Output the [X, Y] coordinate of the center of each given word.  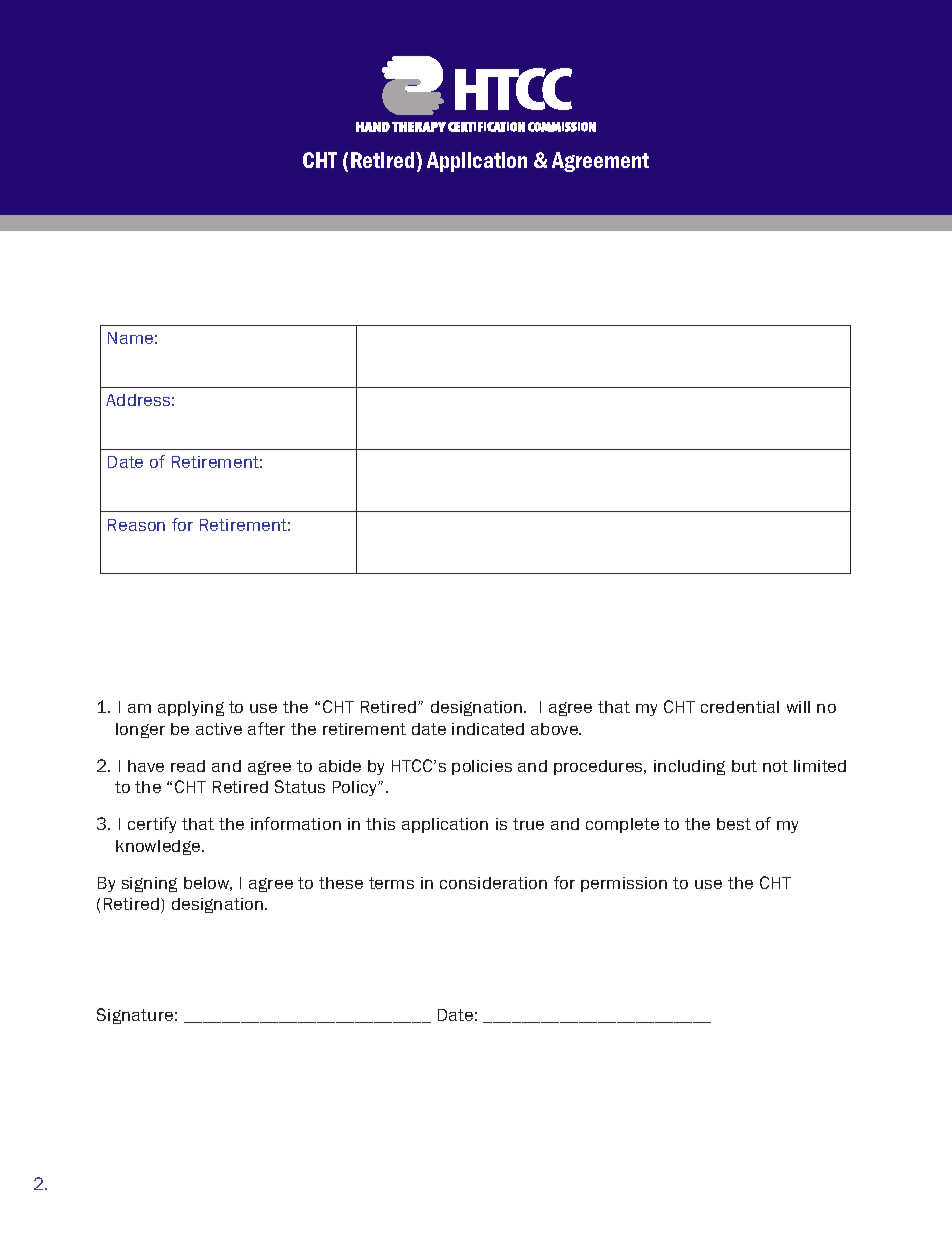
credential [740, 707]
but [744, 766]
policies [482, 767]
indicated [488, 729]
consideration [493, 883]
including [689, 767]
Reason [136, 525]
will [798, 707]
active [219, 729]
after [266, 728]
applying [191, 708]
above [556, 729]
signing [149, 884]
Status [300, 786]
